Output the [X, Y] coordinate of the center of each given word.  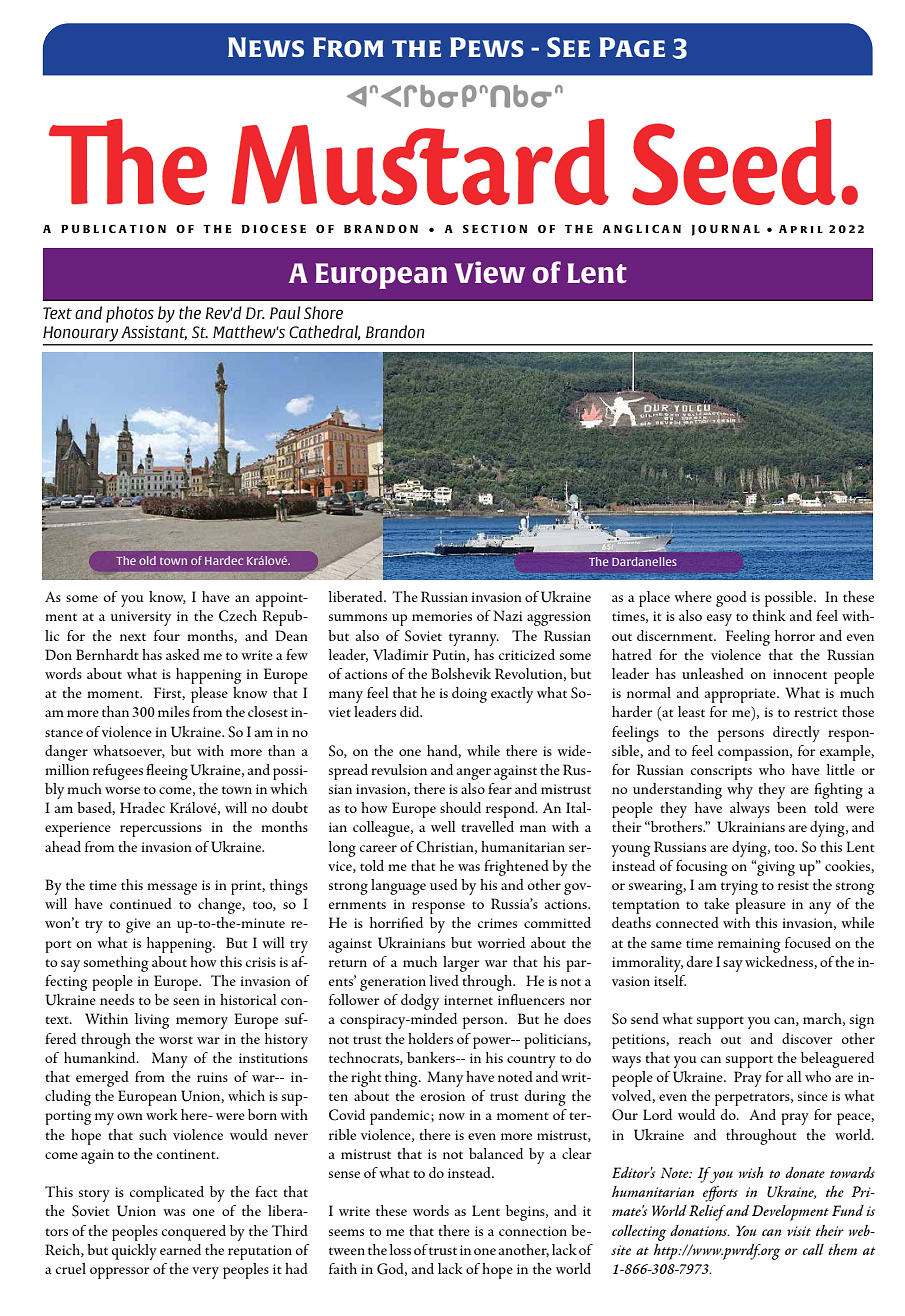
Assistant [154, 332]
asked [183, 654]
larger [461, 964]
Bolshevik [461, 673]
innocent [800, 674]
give [138, 925]
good [731, 599]
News [266, 47]
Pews [487, 47]
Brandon [395, 331]
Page [632, 47]
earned [180, 1249]
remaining [749, 945]
